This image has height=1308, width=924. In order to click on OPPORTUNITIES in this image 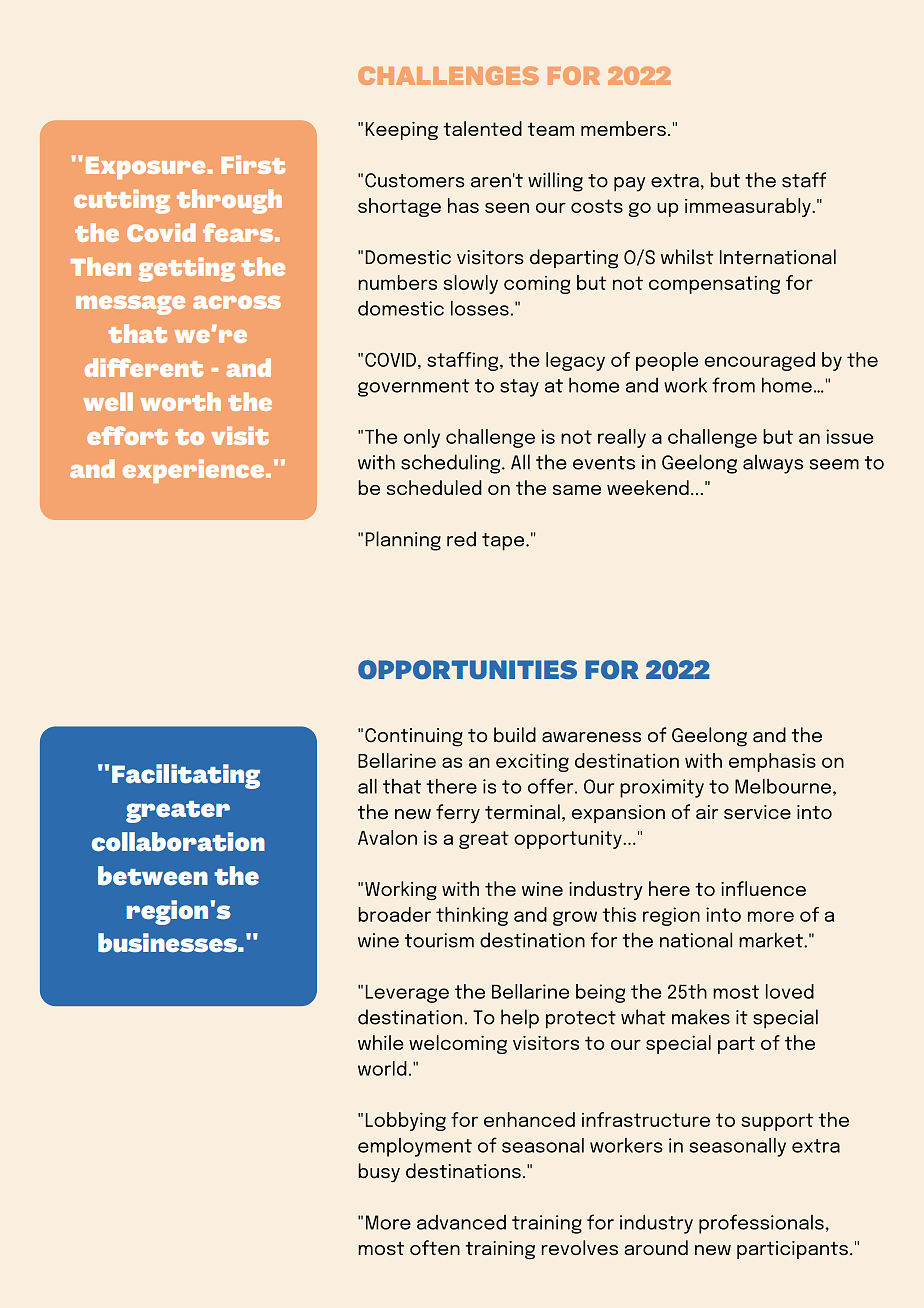, I will do `click(467, 669)`.
